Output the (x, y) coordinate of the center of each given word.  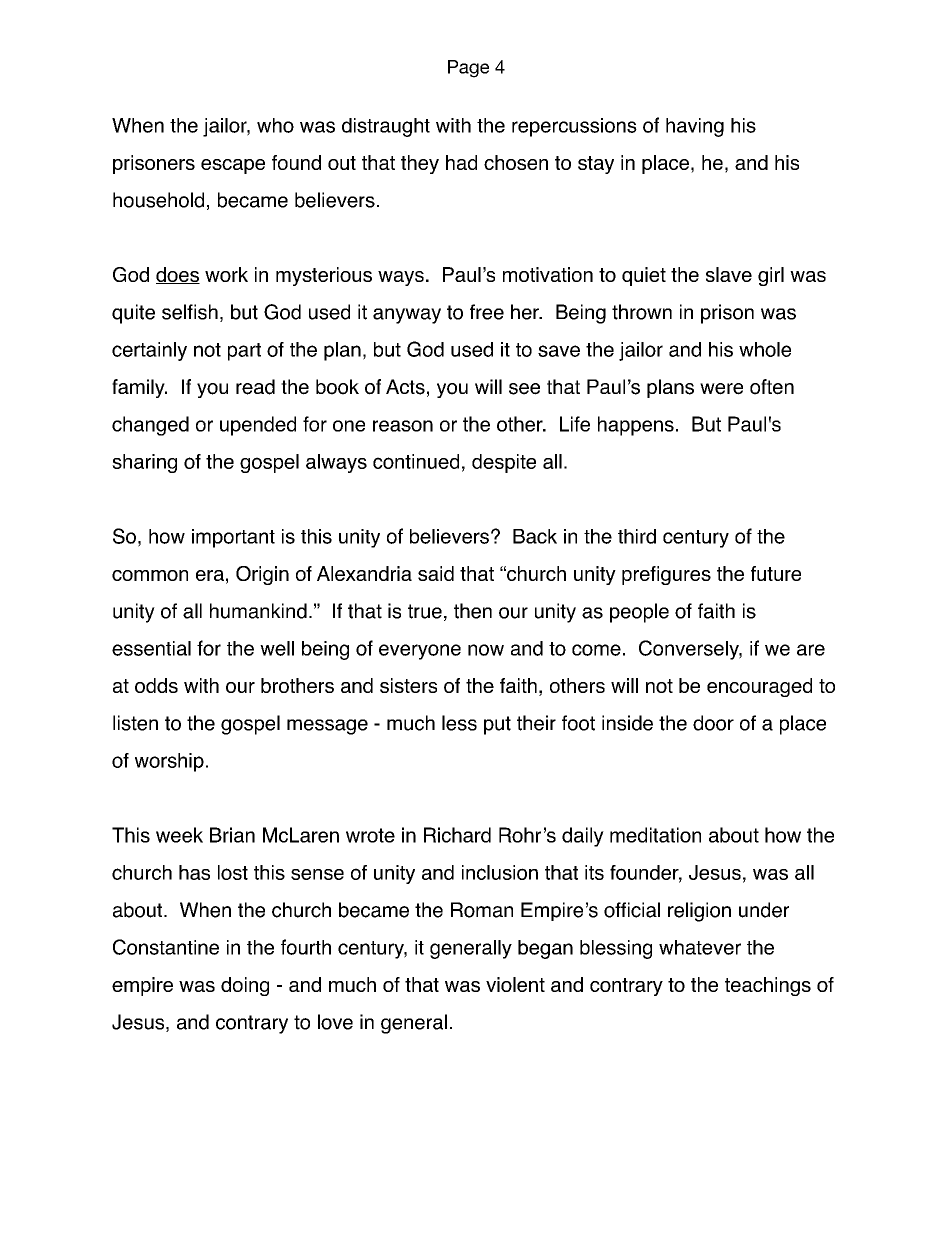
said (436, 573)
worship (169, 762)
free (487, 312)
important (233, 538)
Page (468, 69)
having (695, 127)
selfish (190, 312)
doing (245, 986)
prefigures (666, 575)
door (713, 723)
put (497, 725)
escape (233, 166)
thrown (642, 312)
